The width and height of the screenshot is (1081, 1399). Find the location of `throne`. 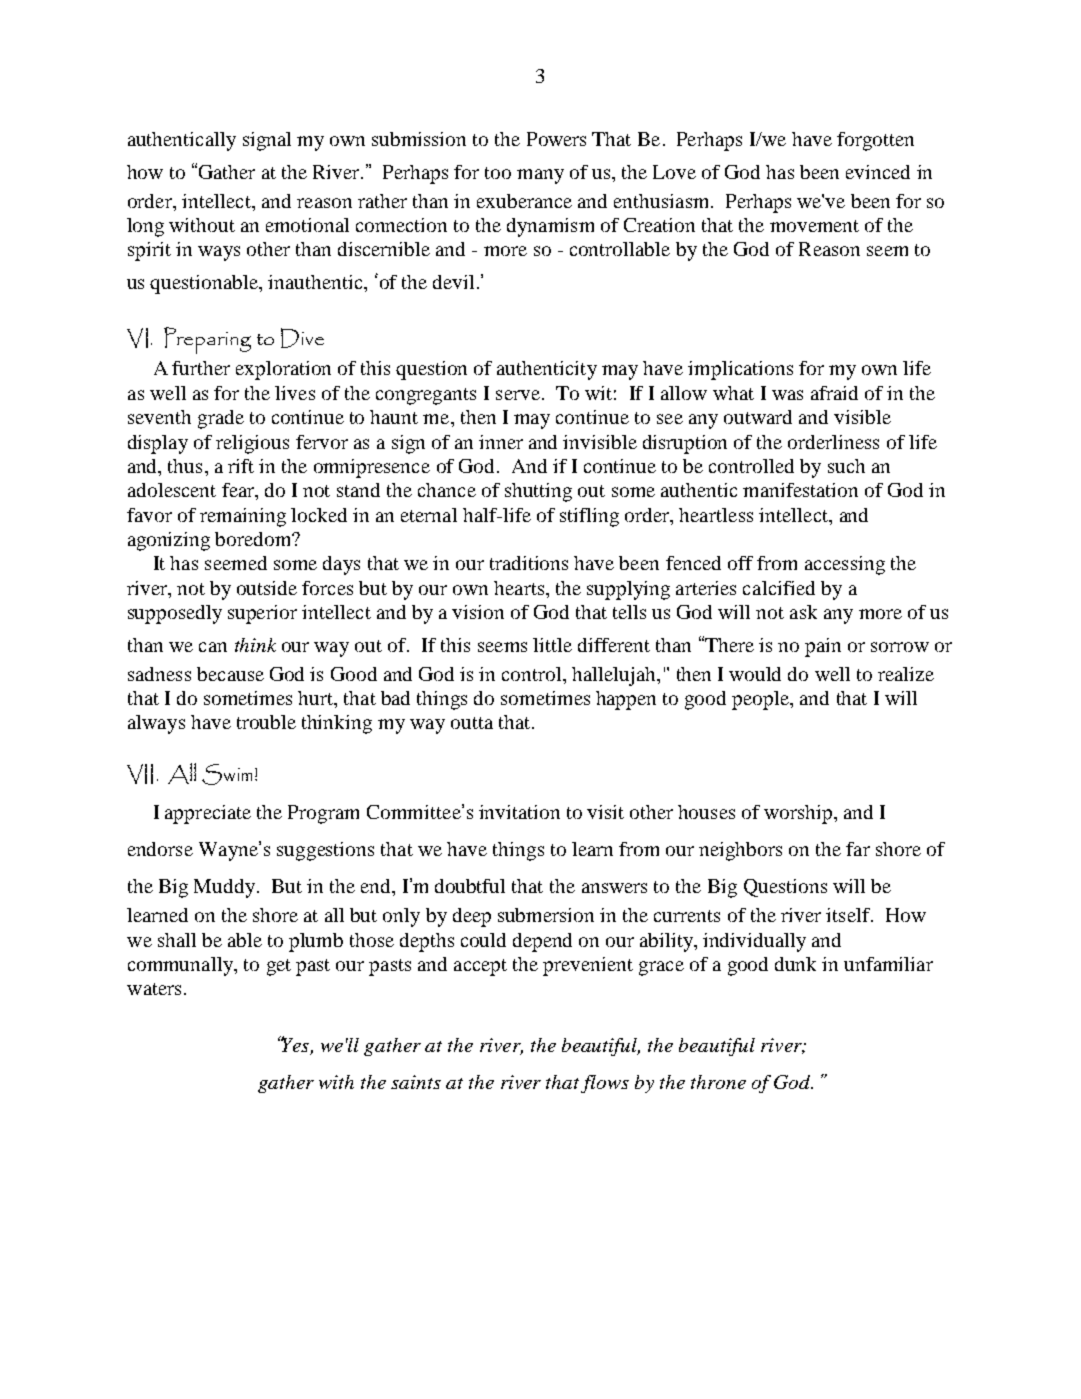

throne is located at coordinates (718, 1082).
